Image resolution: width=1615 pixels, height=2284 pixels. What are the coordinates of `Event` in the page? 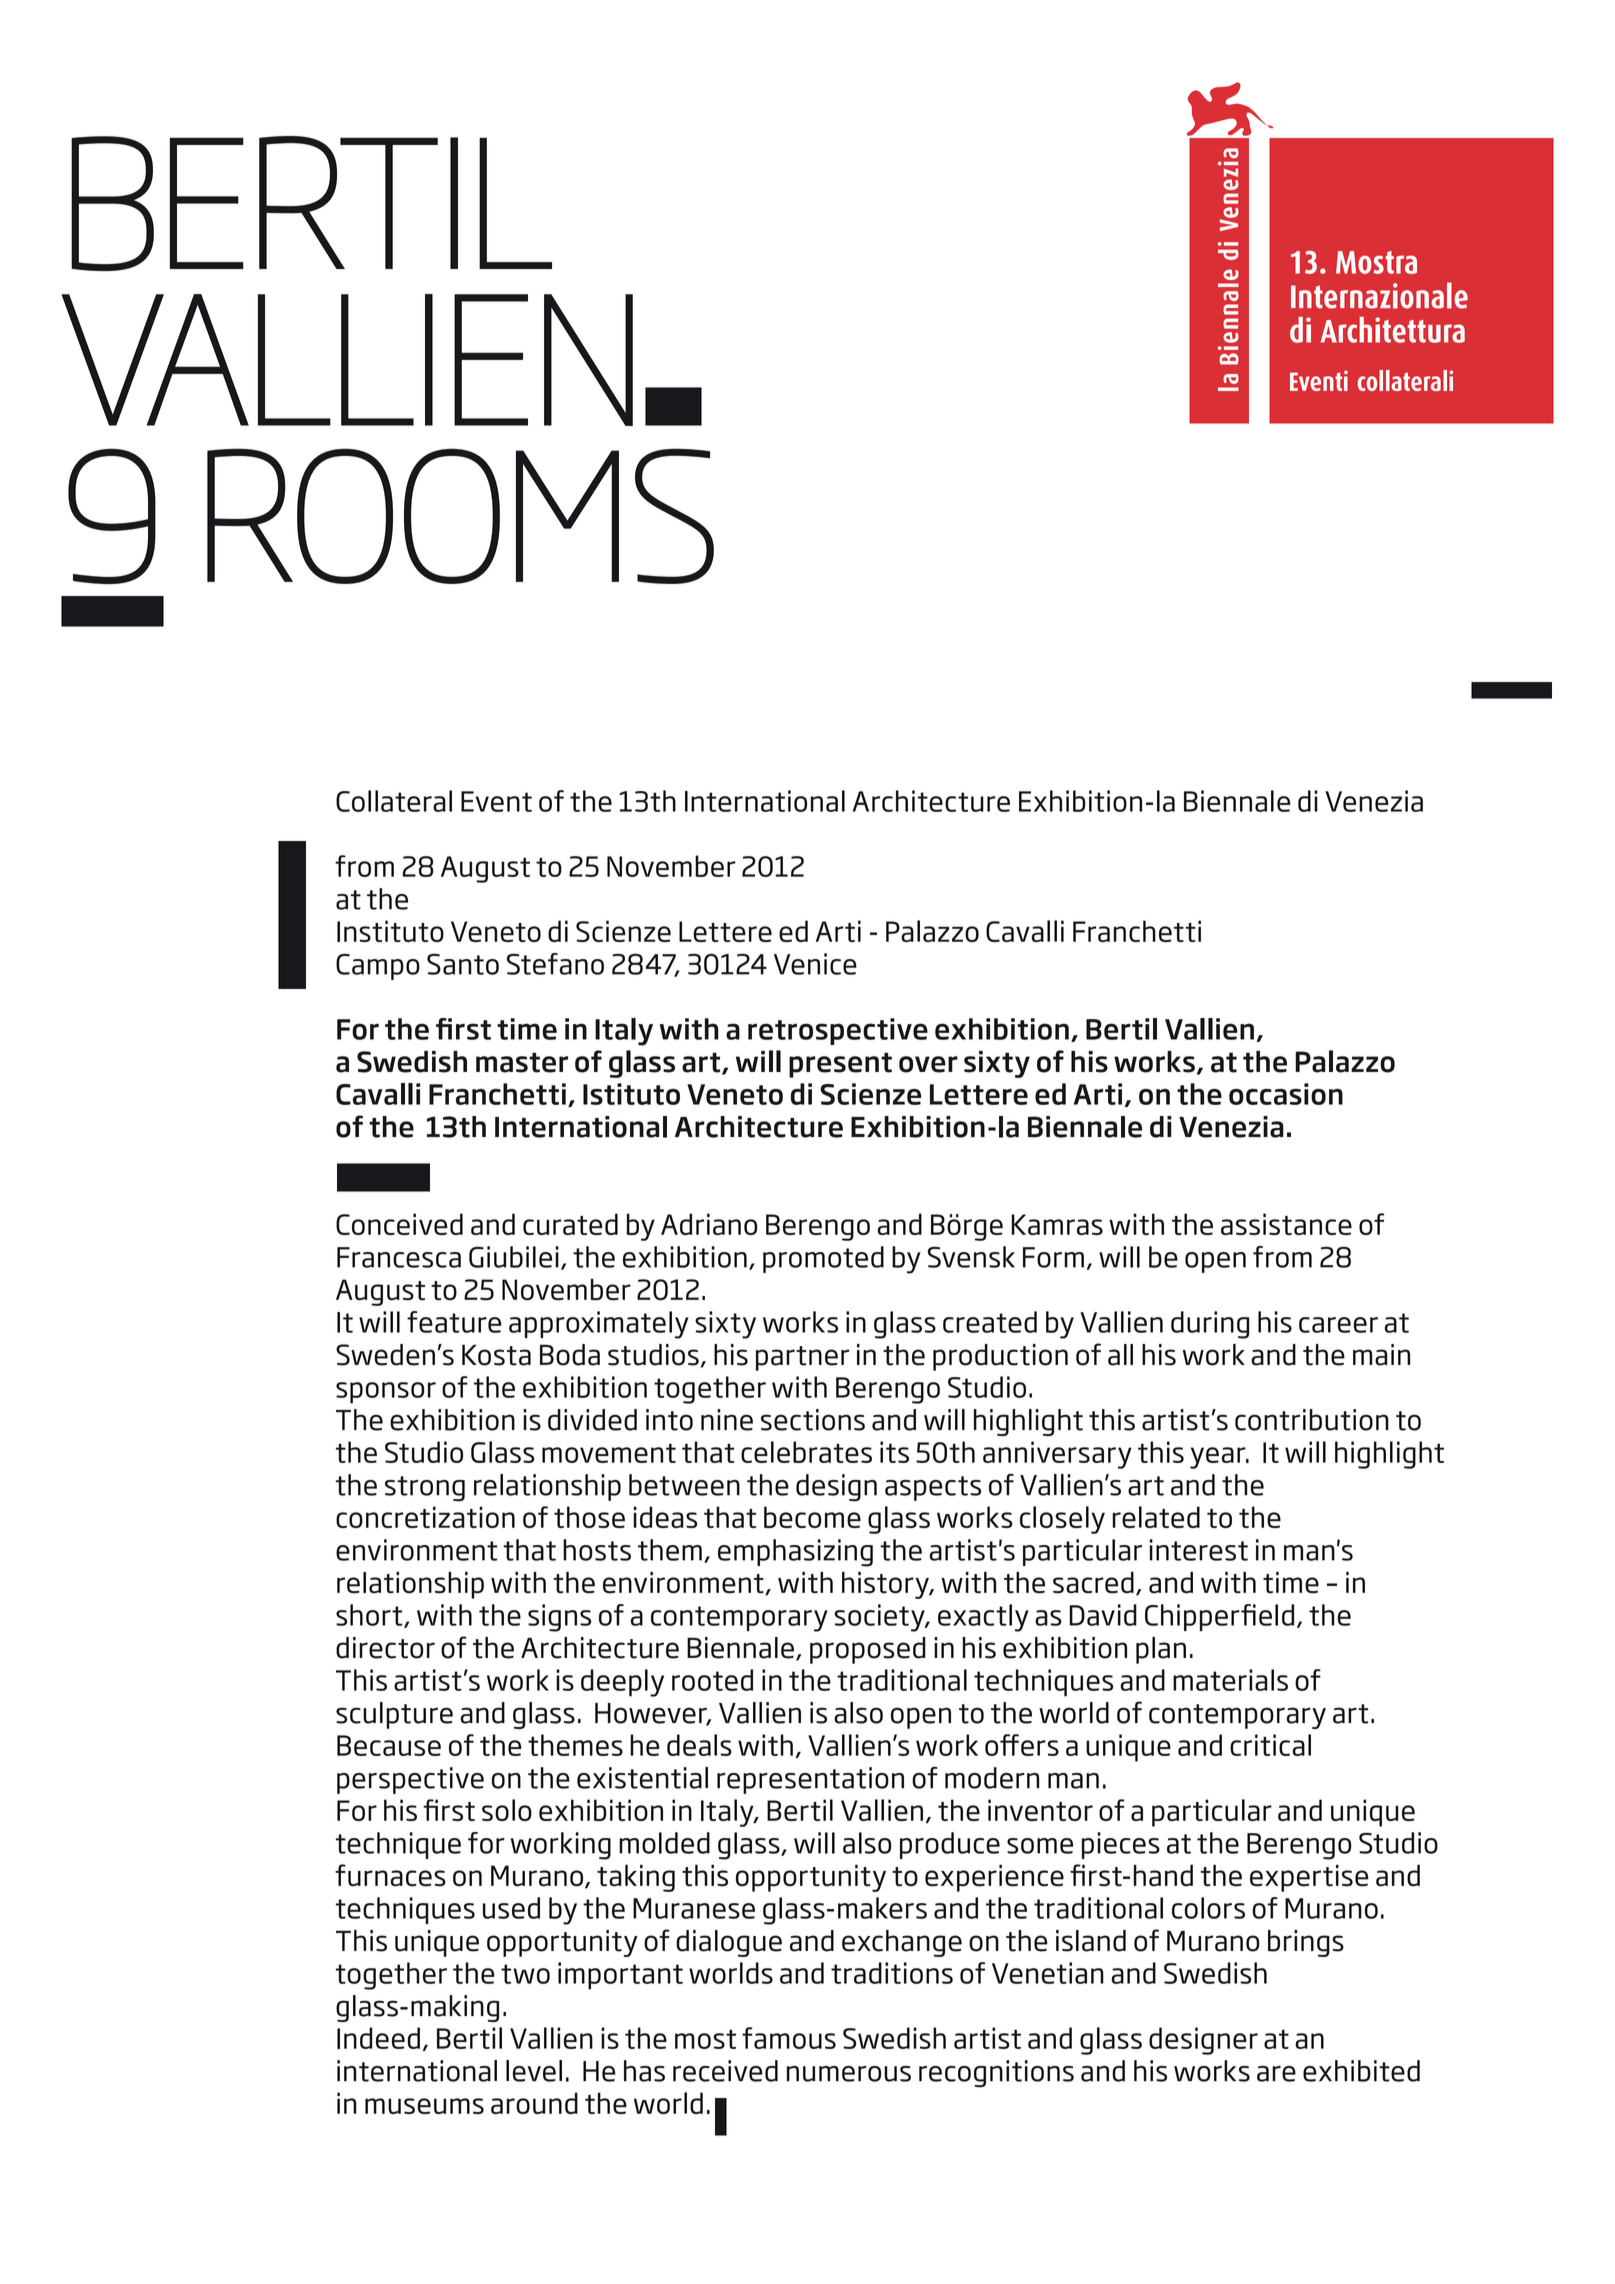 It's located at (496, 801).
